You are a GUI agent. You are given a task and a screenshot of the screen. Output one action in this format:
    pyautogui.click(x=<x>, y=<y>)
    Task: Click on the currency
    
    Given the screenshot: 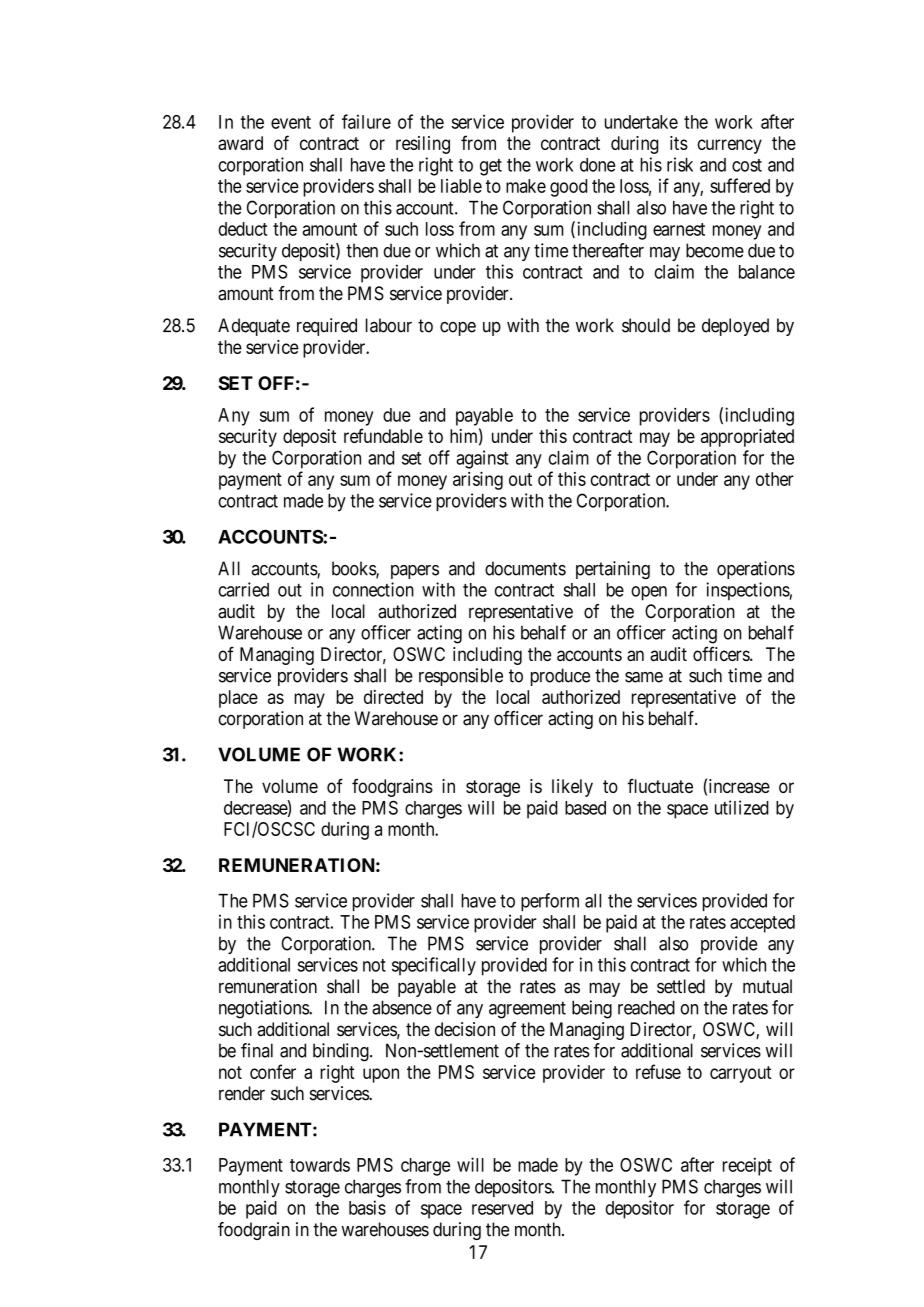 What is the action you would take?
    pyautogui.click(x=729, y=146)
